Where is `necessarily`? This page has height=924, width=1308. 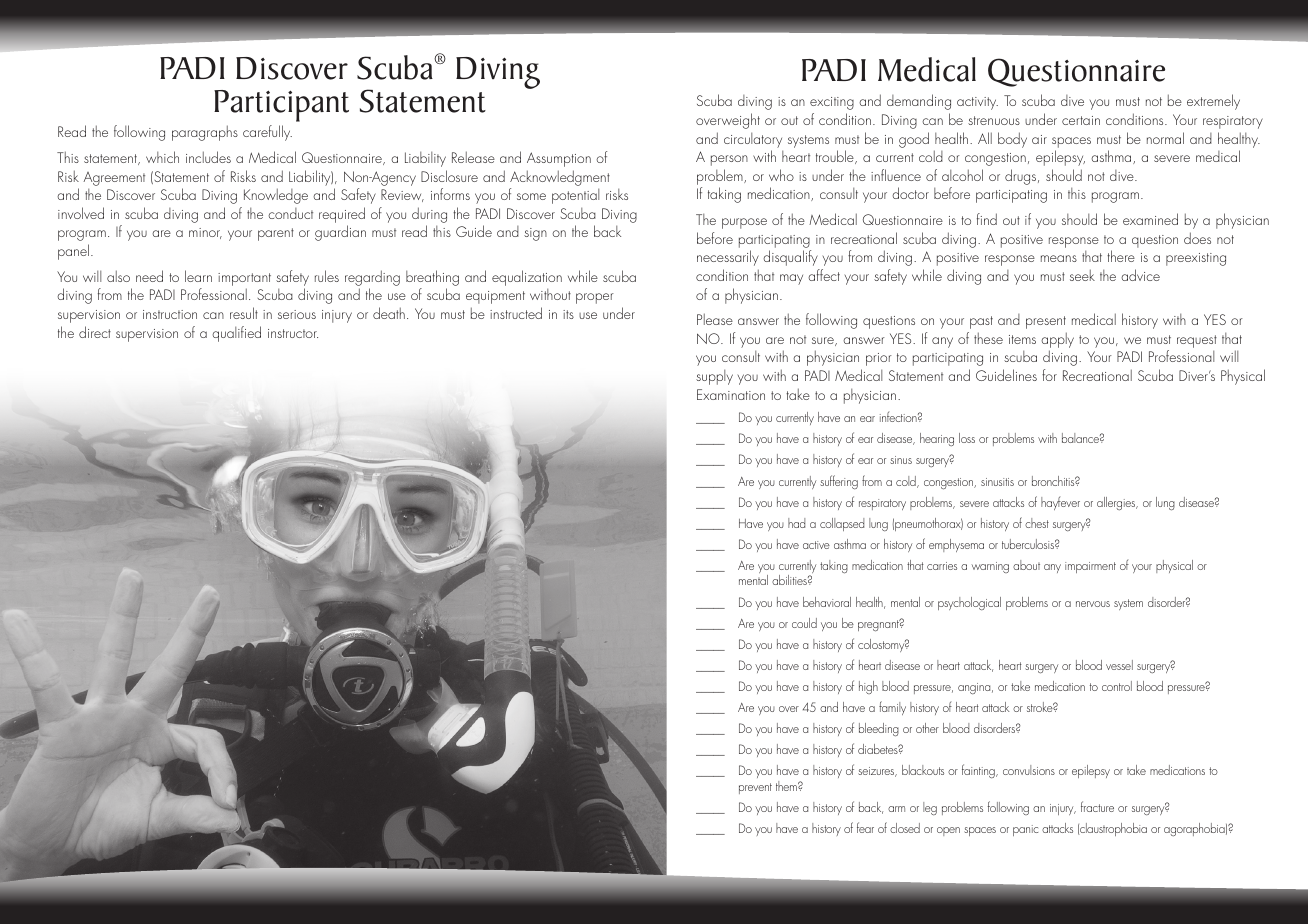 necessarily is located at coordinates (728, 258).
